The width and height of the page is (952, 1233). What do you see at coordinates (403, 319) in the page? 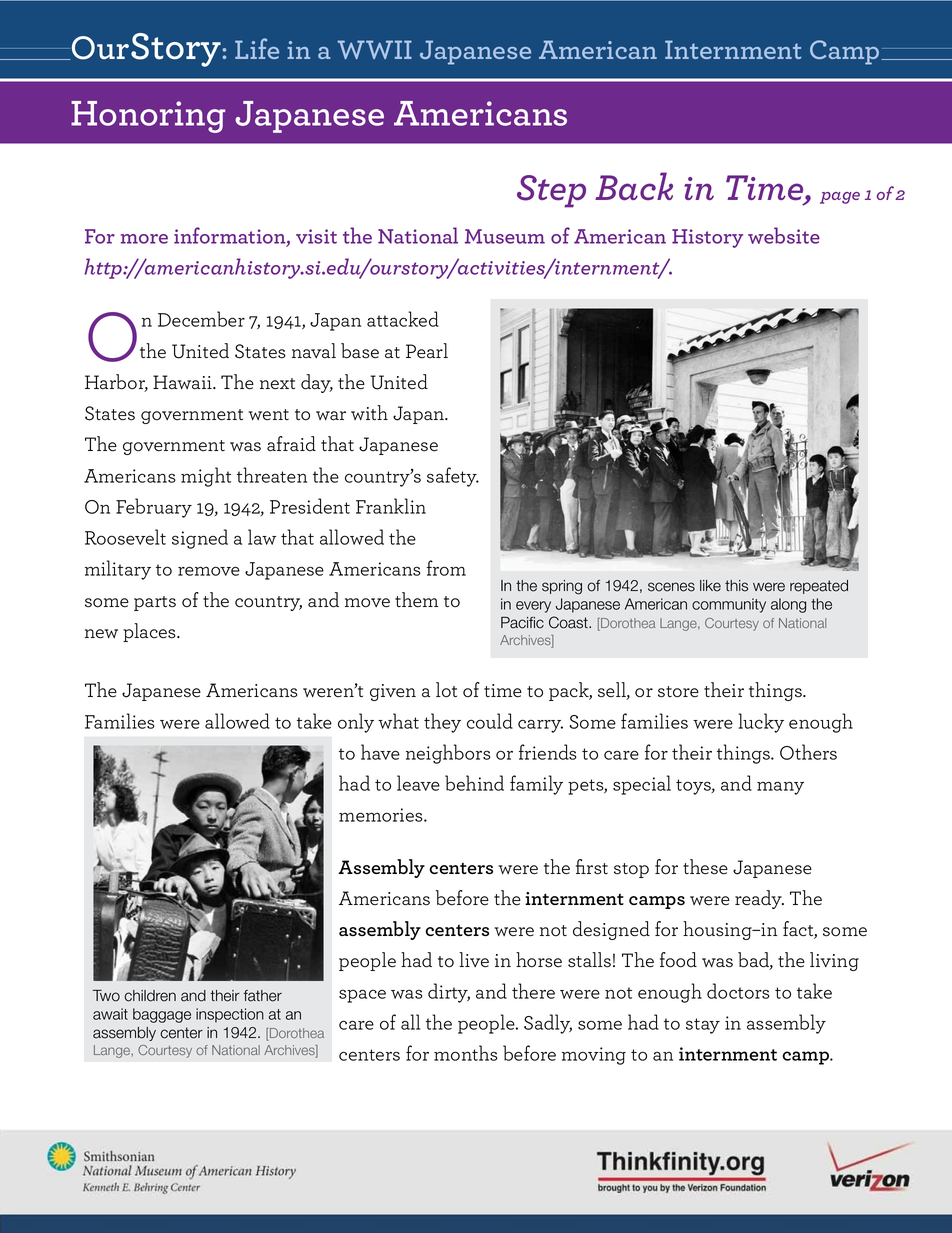
I see `attacked` at bounding box center [403, 319].
